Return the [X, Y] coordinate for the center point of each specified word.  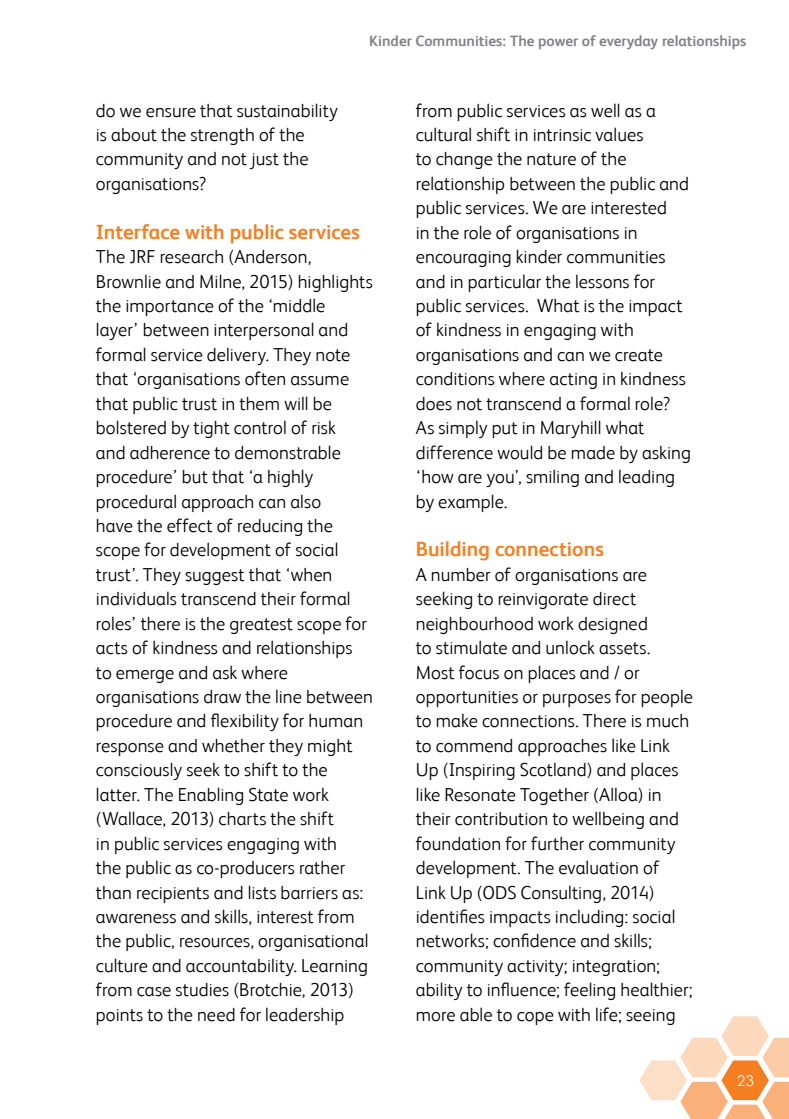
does [434, 404]
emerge [145, 676]
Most [436, 673]
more [435, 1017]
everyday [628, 42]
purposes [577, 700]
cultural [443, 134]
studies [202, 990]
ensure [171, 113]
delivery [237, 356]
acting [573, 381]
